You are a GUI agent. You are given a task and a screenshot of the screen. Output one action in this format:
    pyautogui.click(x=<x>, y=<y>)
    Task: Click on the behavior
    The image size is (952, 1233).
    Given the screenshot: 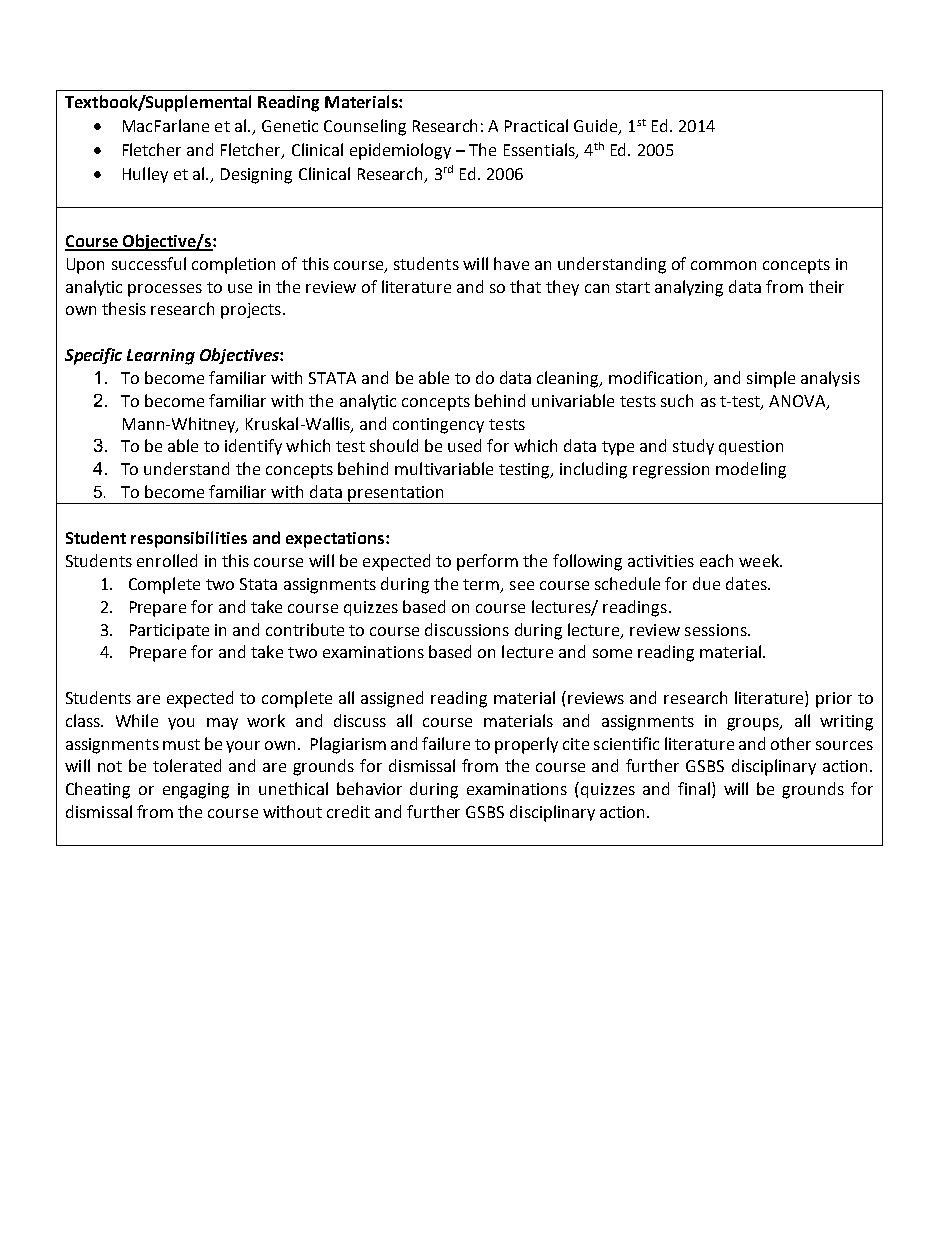 What is the action you would take?
    pyautogui.click(x=369, y=788)
